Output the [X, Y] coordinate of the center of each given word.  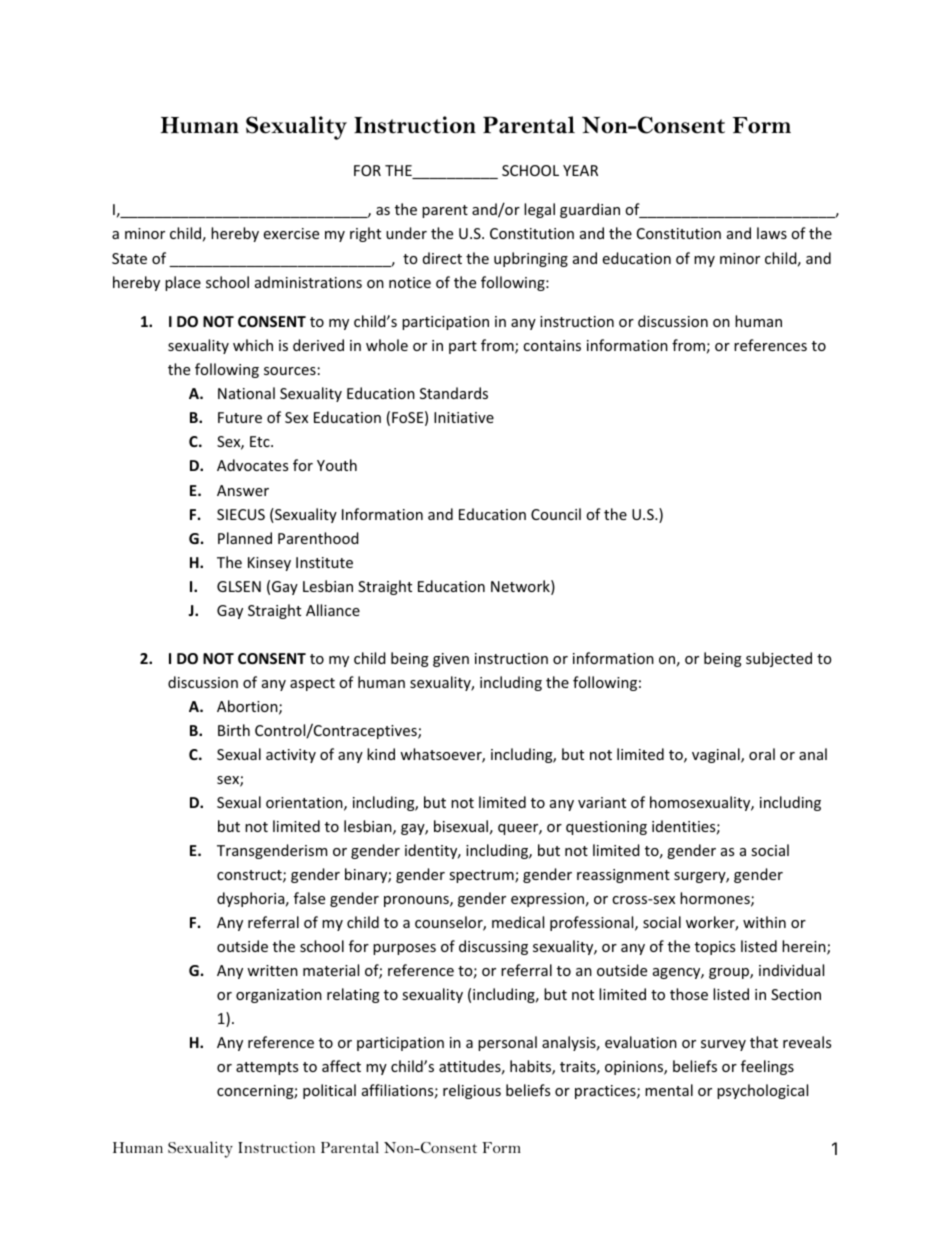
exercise [291, 233]
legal [539, 210]
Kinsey [269, 564]
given [451, 660]
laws [772, 233]
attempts [267, 1068]
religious [472, 1091]
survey [723, 1045]
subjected [779, 659]
